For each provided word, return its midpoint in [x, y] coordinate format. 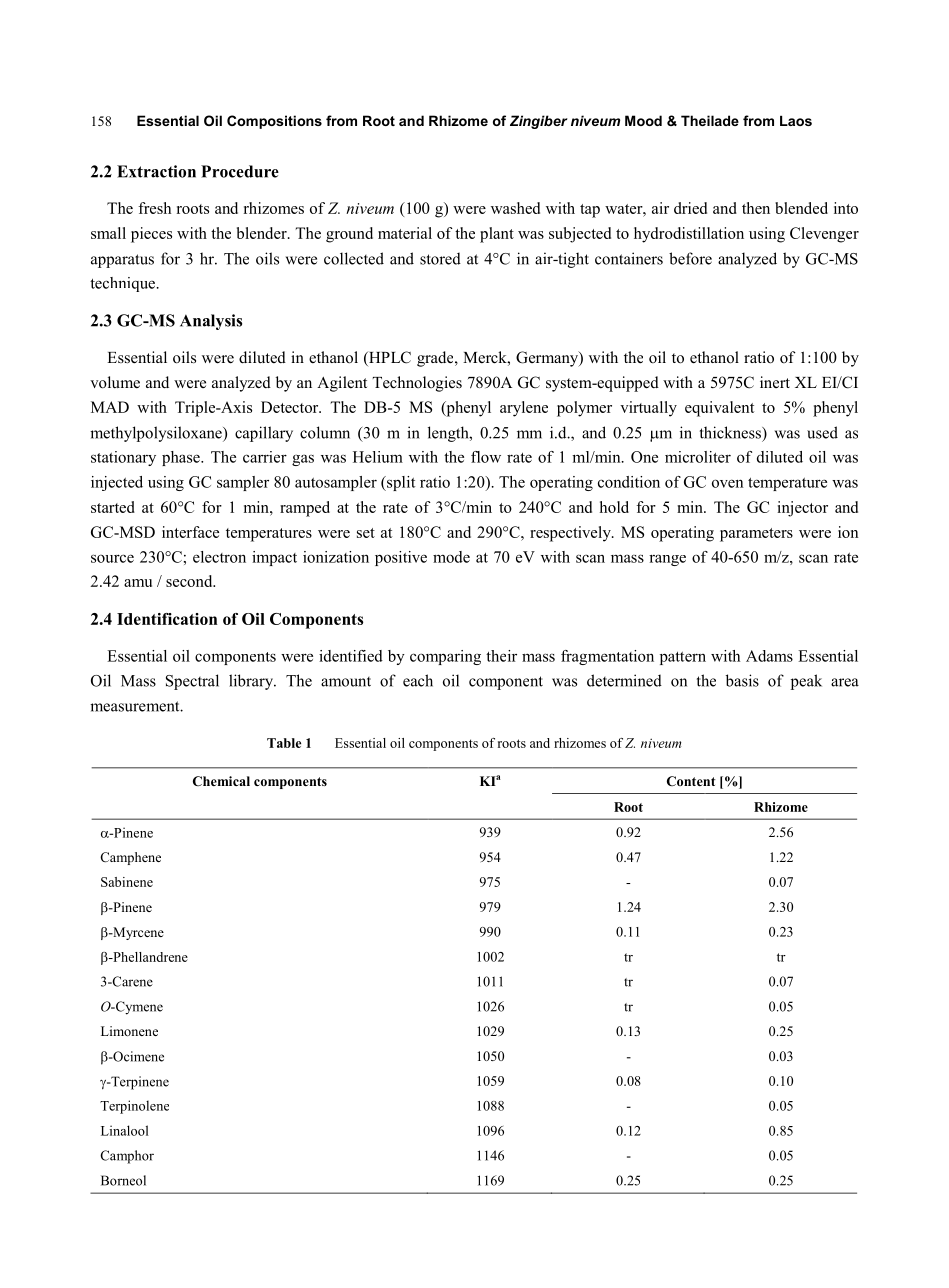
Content [691, 781]
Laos [796, 121]
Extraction [156, 171]
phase [182, 458]
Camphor [127, 1157]
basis [742, 680]
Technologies [417, 384]
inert [775, 382]
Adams [769, 656]
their [501, 656]
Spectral [192, 682]
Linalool [125, 1130]
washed [515, 208]
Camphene [130, 858]
